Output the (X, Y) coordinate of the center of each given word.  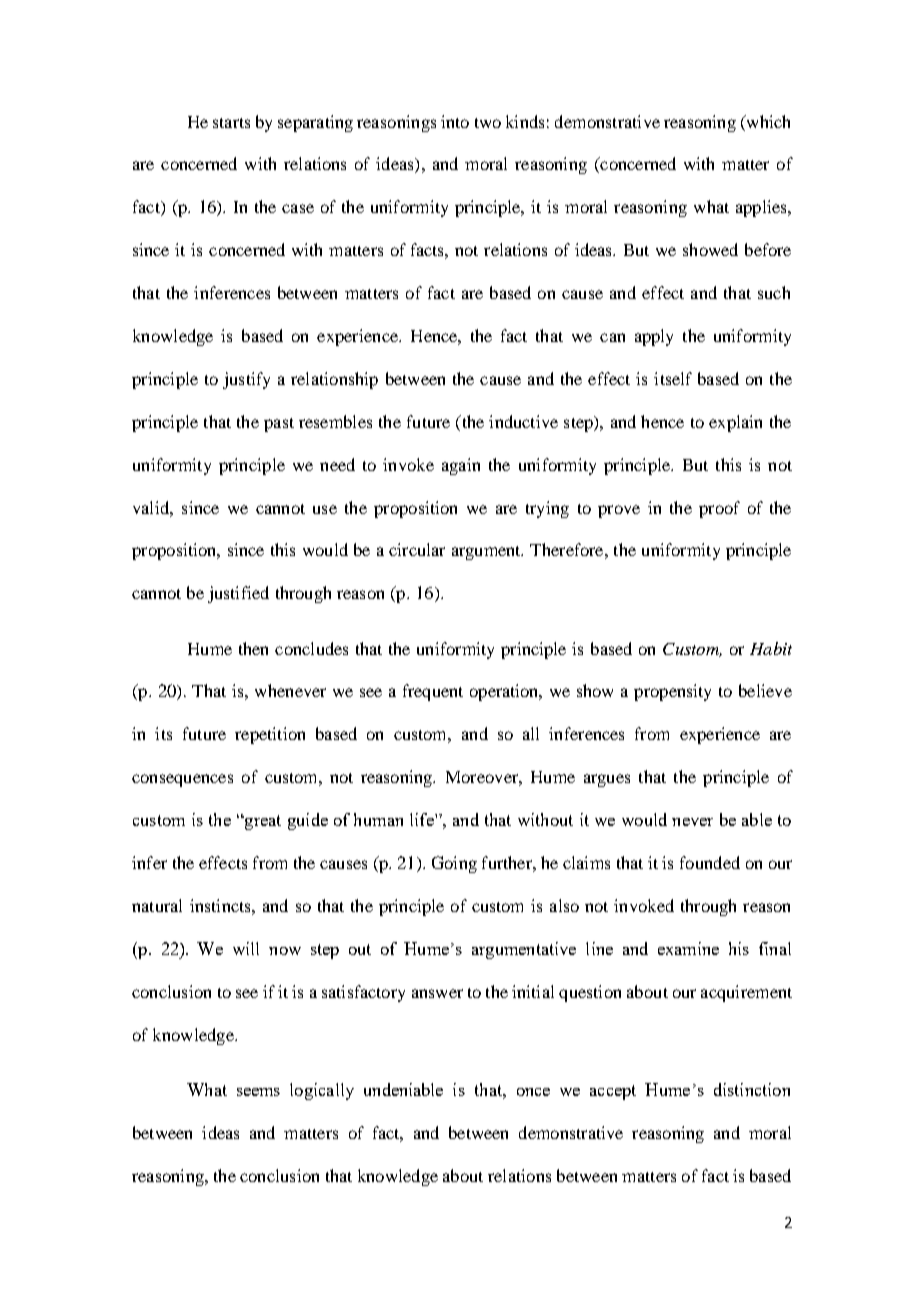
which (767, 121)
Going (454, 864)
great (261, 822)
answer (437, 993)
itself (673, 378)
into (455, 121)
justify (246, 380)
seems (258, 1092)
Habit (771, 648)
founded (710, 862)
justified (238, 594)
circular (417, 549)
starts (231, 123)
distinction (752, 1089)
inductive (523, 421)
